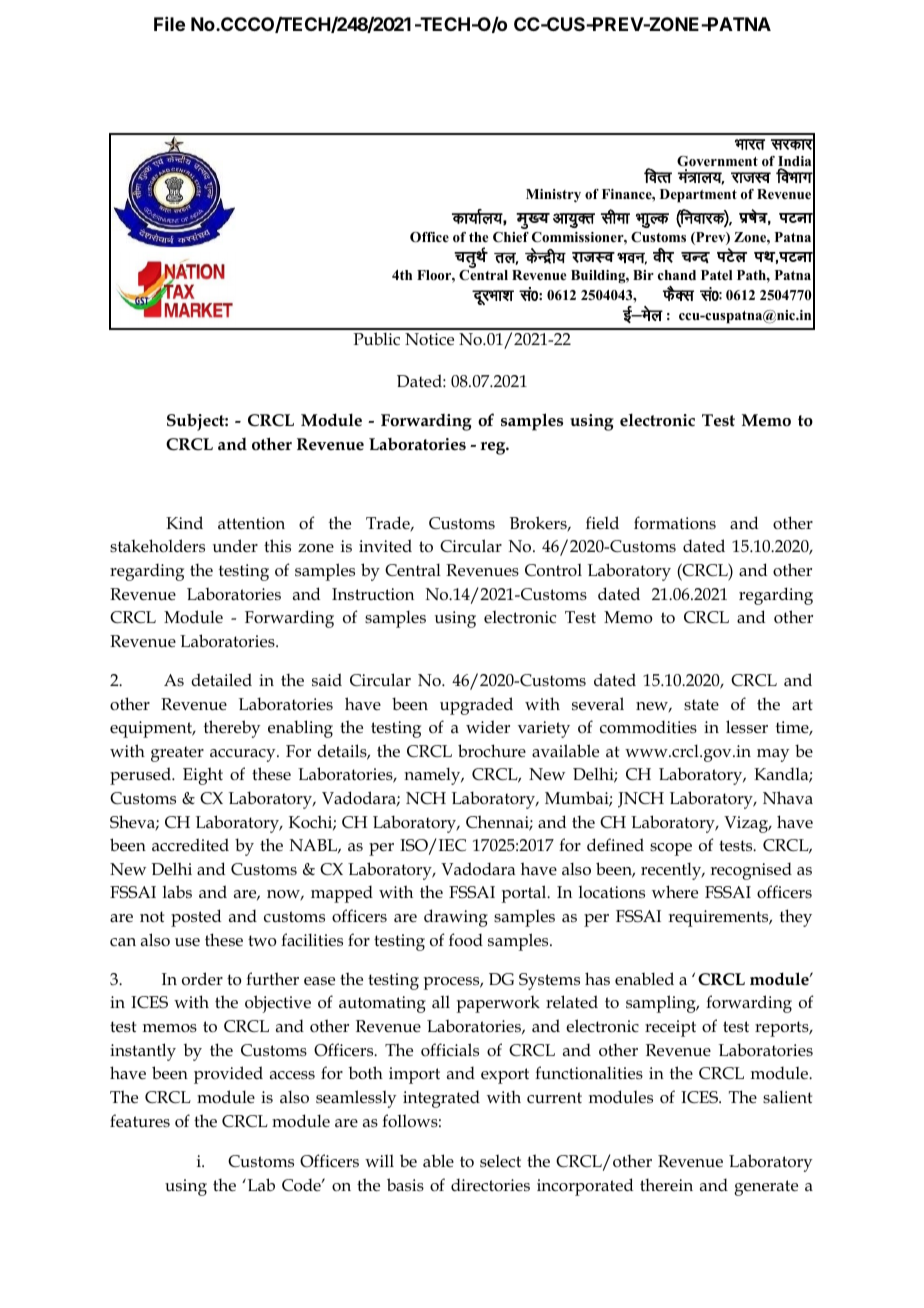 Image resolution: width=924 pixels, height=1308 pixels. I want to click on formations, so click(675, 522).
